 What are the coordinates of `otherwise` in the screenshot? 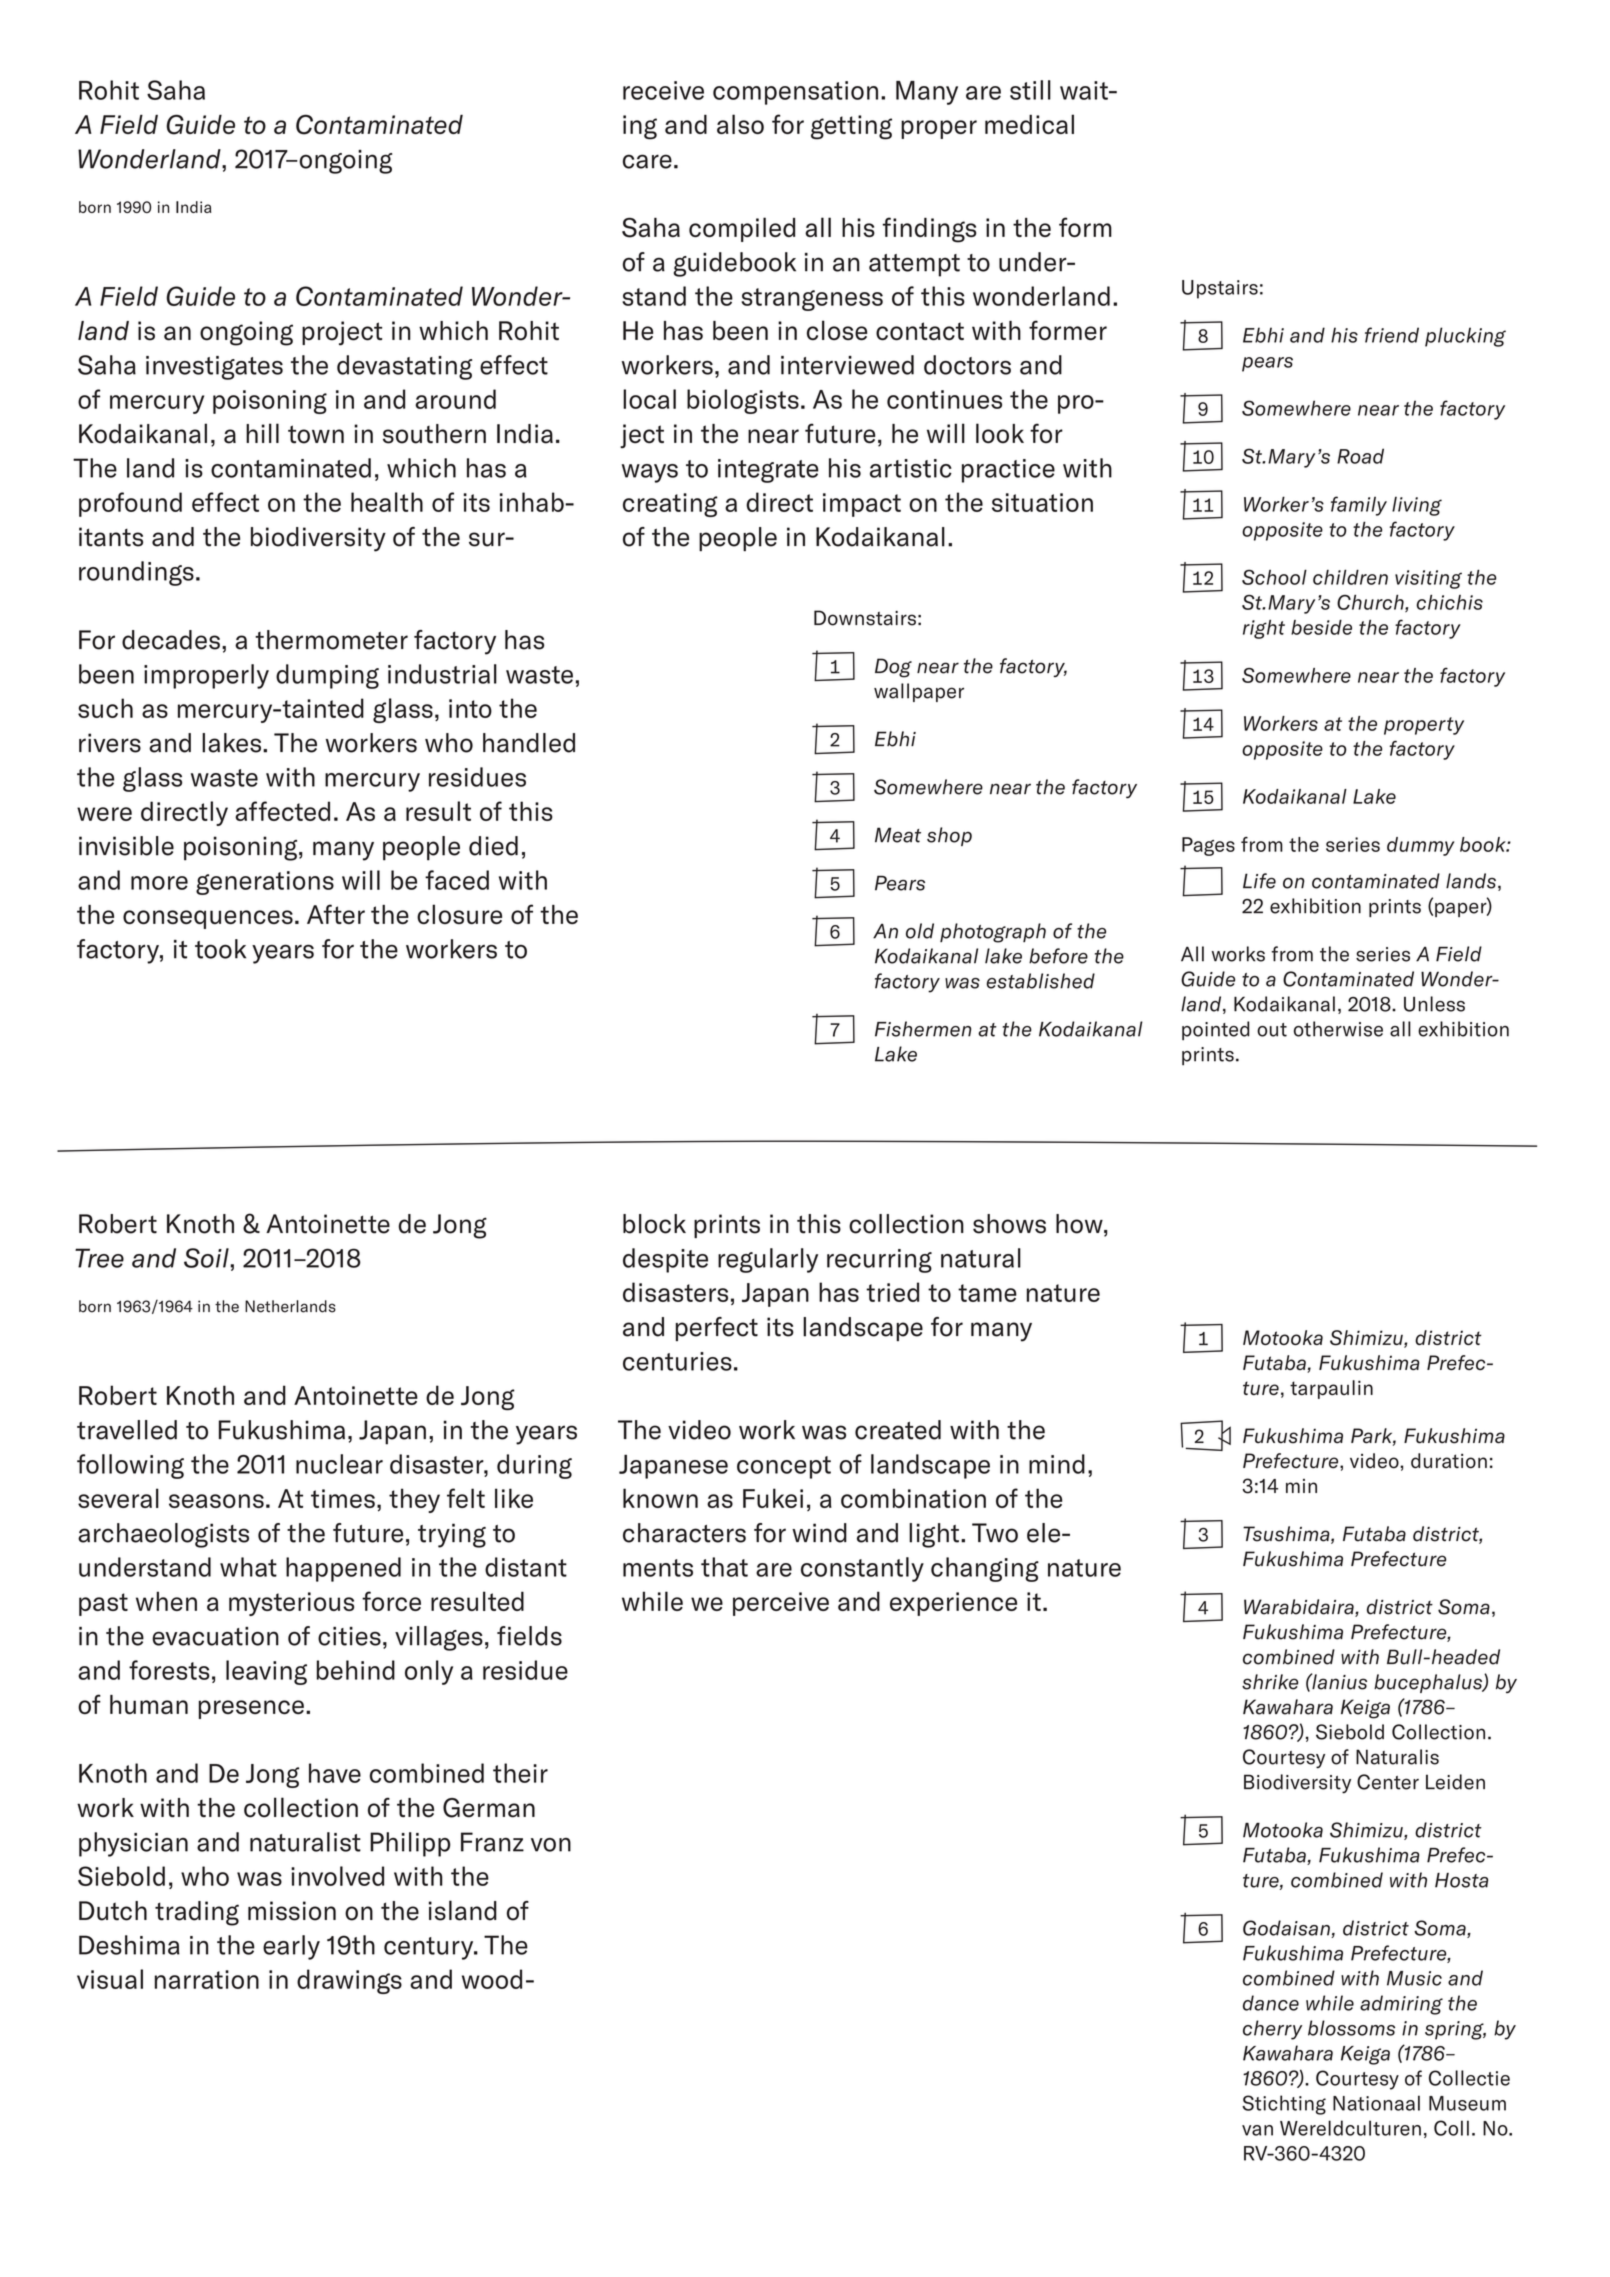 It's located at (1338, 1029).
